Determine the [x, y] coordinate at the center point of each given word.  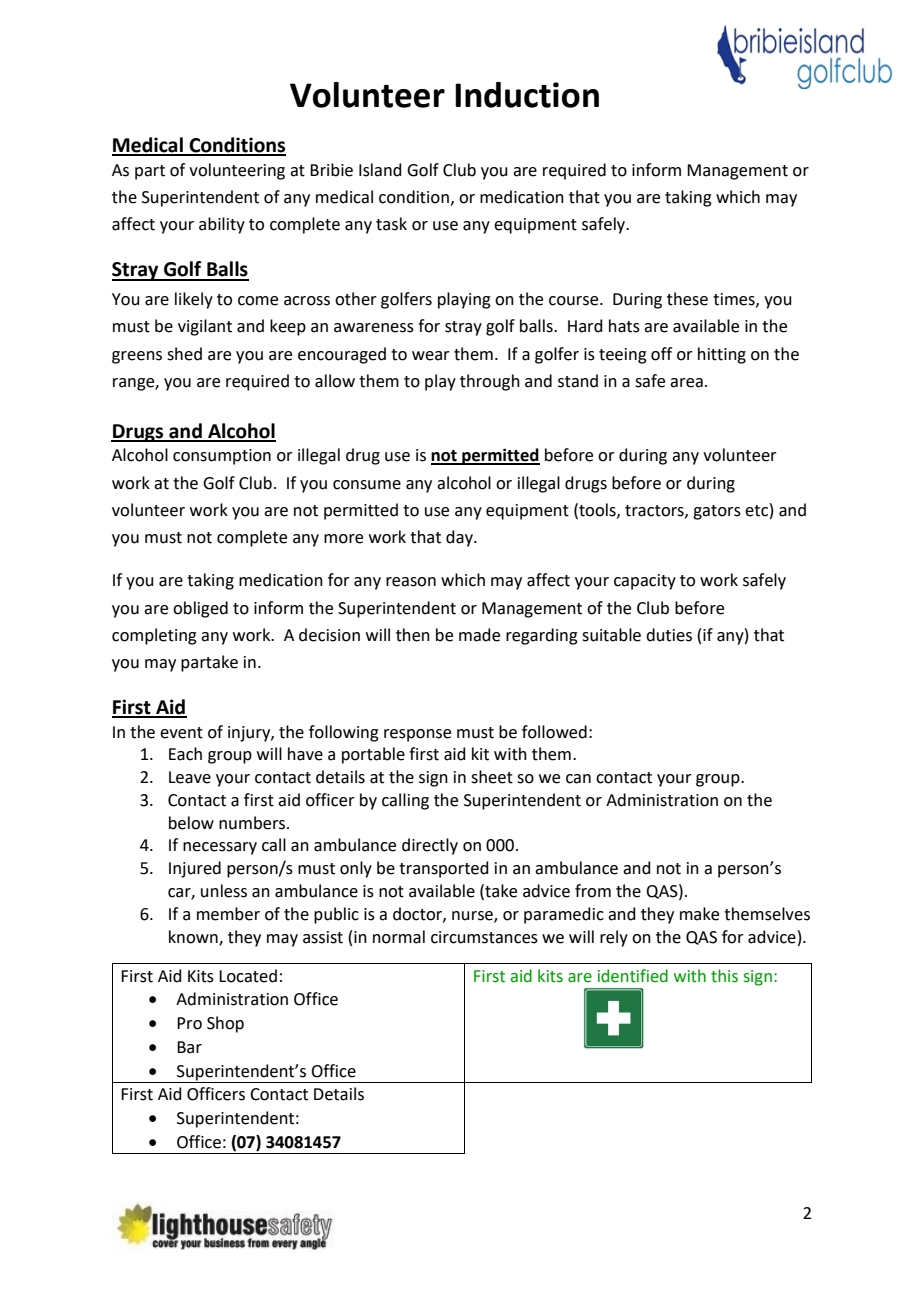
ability [222, 225]
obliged [200, 609]
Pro [189, 1023]
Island [380, 170]
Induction [527, 95]
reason [411, 582]
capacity [645, 582]
